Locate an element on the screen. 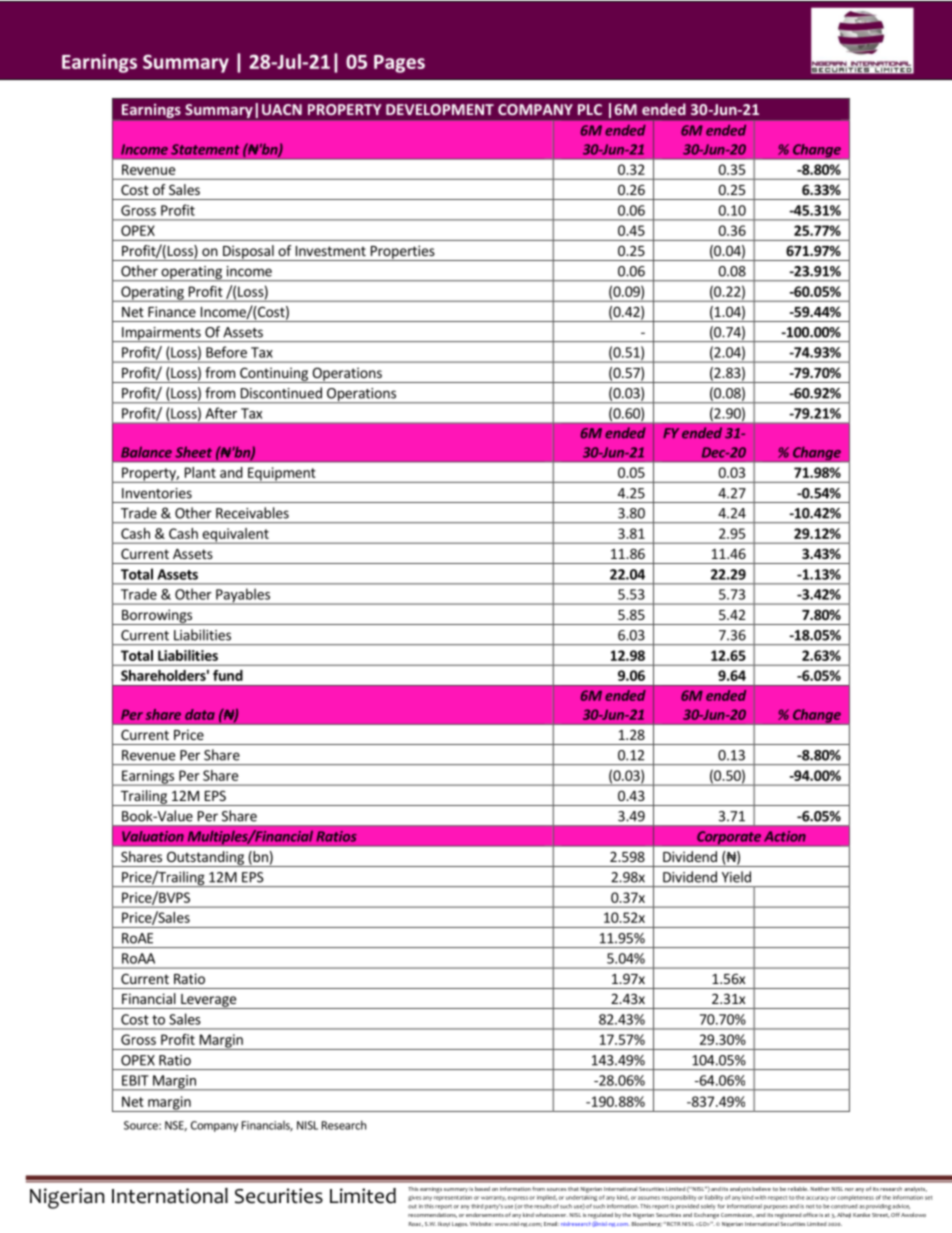  Plant is located at coordinates (200, 472).
